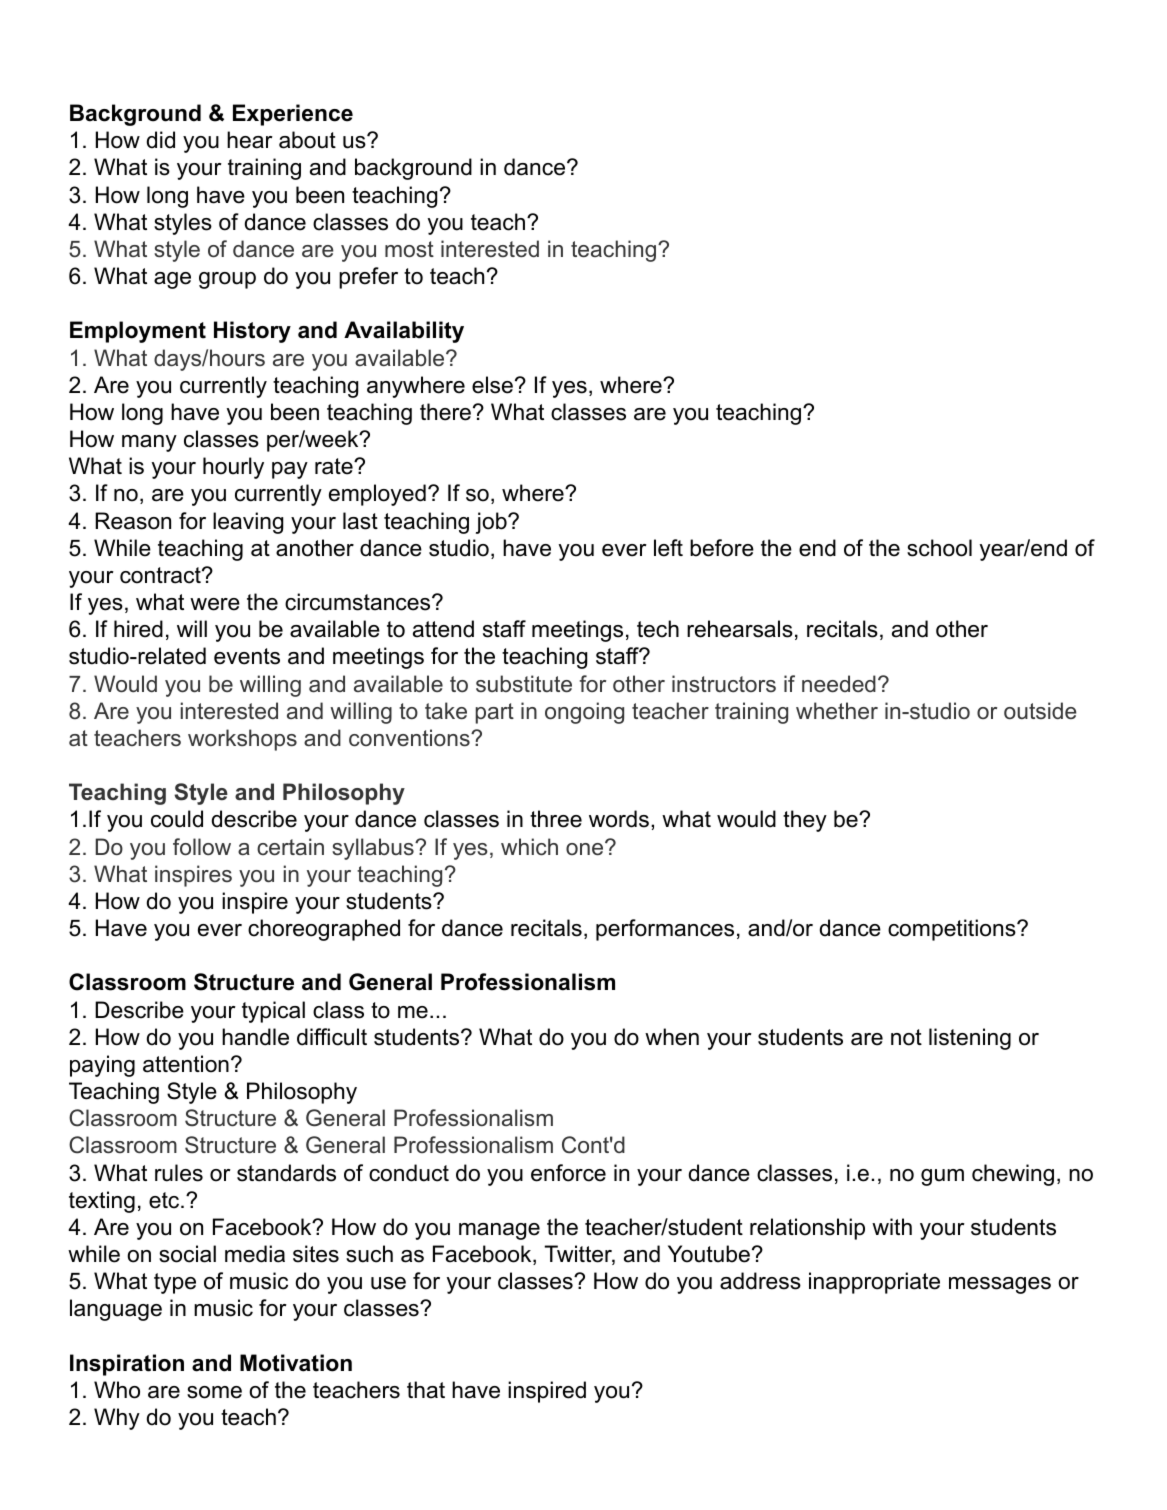 This document has width=1167, height=1510. What do you see at coordinates (409, 249) in the document?
I see `most` at bounding box center [409, 249].
